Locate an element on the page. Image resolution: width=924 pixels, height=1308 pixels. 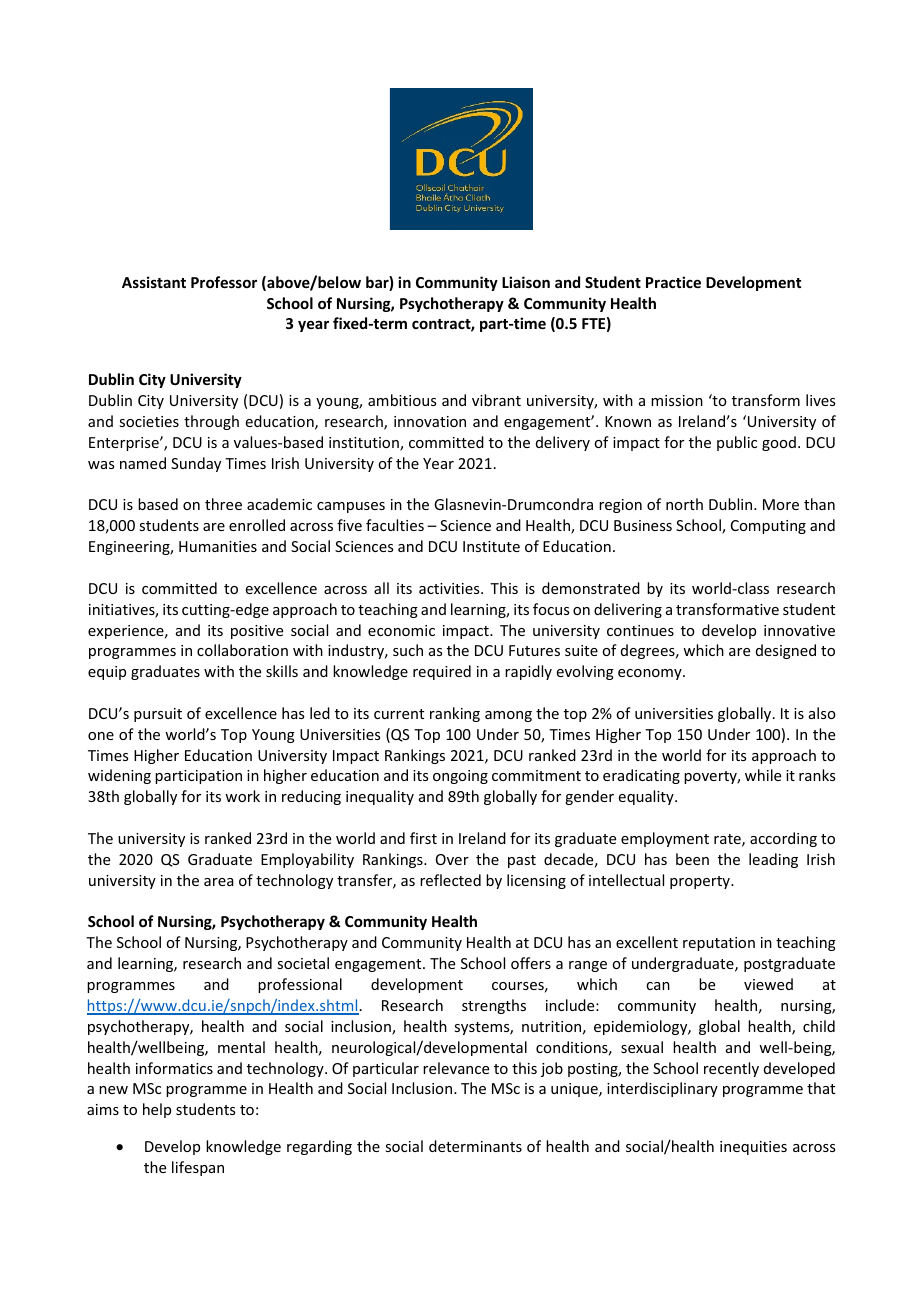
Practice is located at coordinates (673, 282).
